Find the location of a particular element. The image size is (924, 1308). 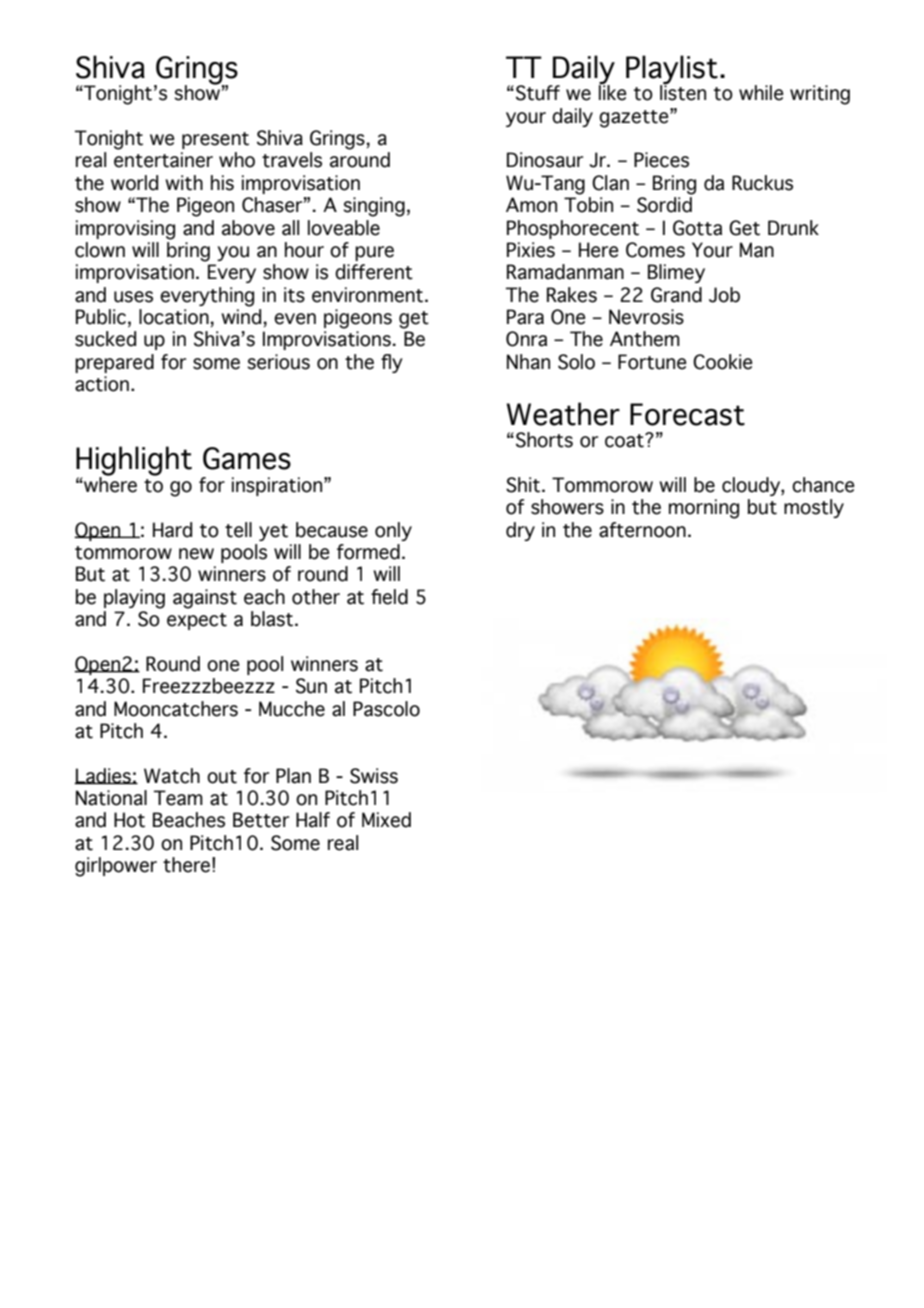

Forecast is located at coordinates (687, 414).
